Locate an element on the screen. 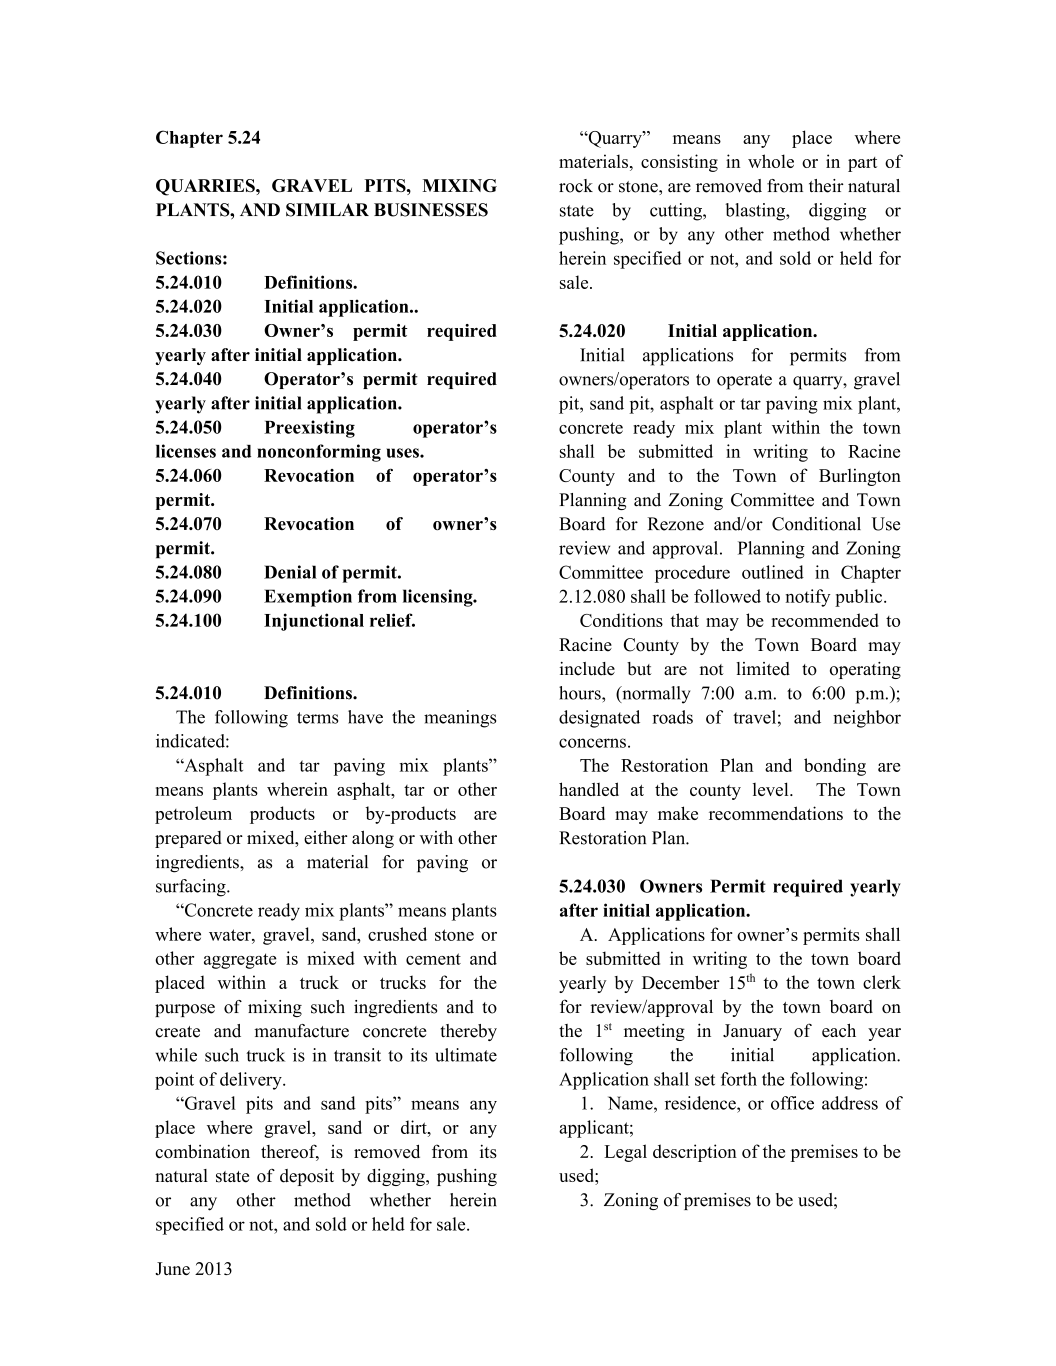  aggregate is located at coordinates (240, 961).
